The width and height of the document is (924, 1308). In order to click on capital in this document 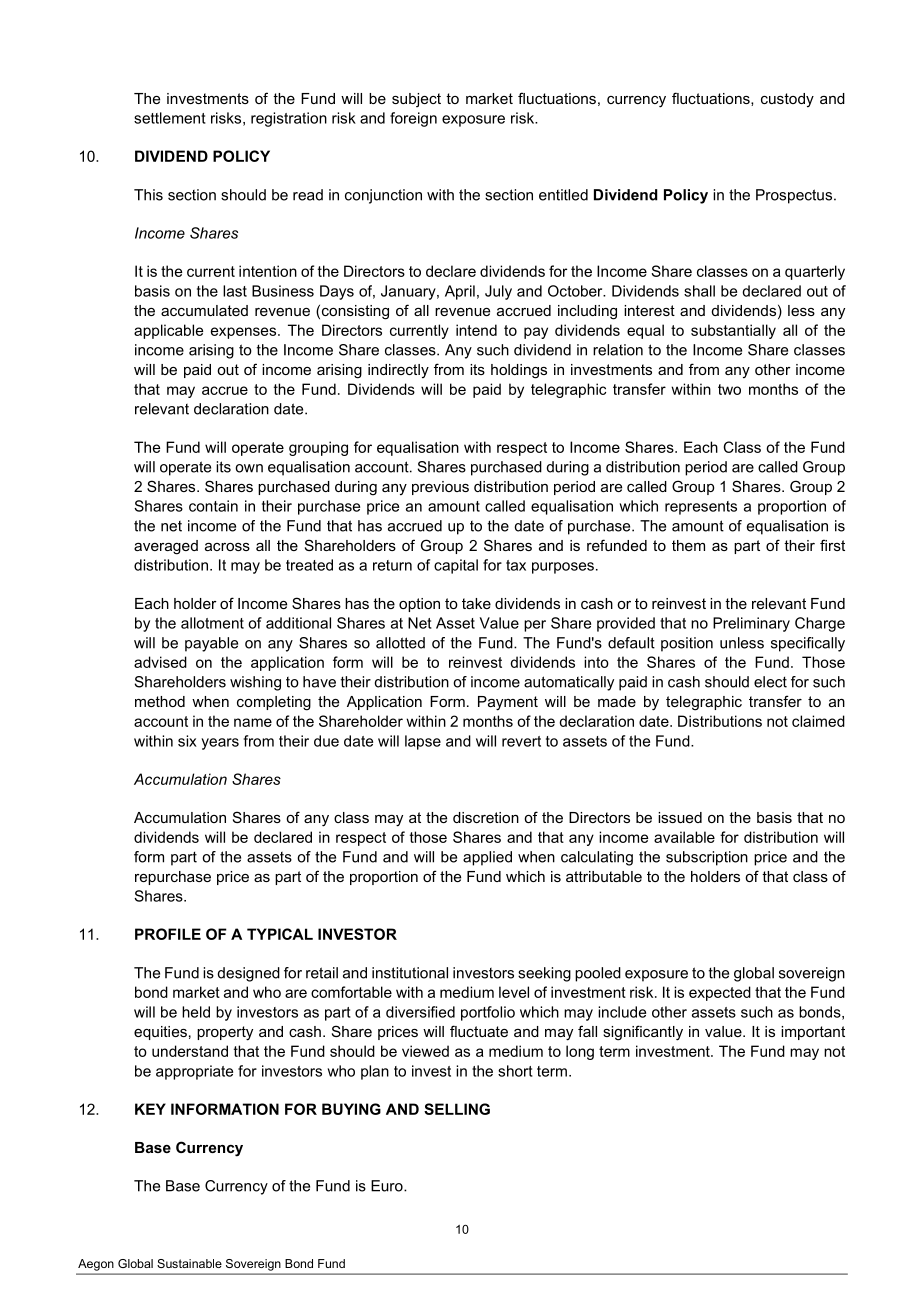, I will do `click(456, 566)`.
